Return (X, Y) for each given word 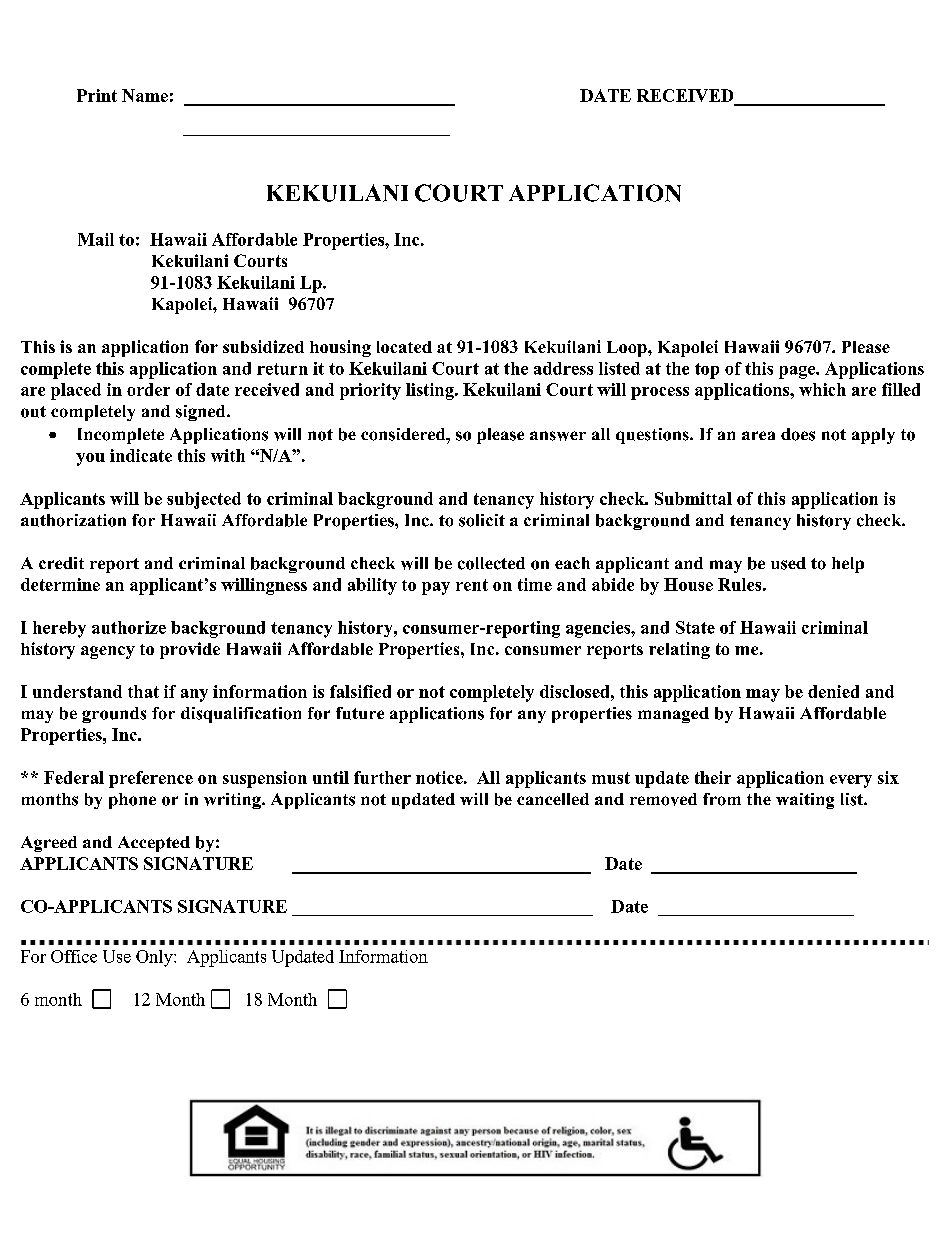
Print (97, 95)
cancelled (553, 799)
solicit (482, 520)
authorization (73, 520)
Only (155, 958)
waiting (805, 801)
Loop (628, 349)
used (788, 563)
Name (145, 95)
